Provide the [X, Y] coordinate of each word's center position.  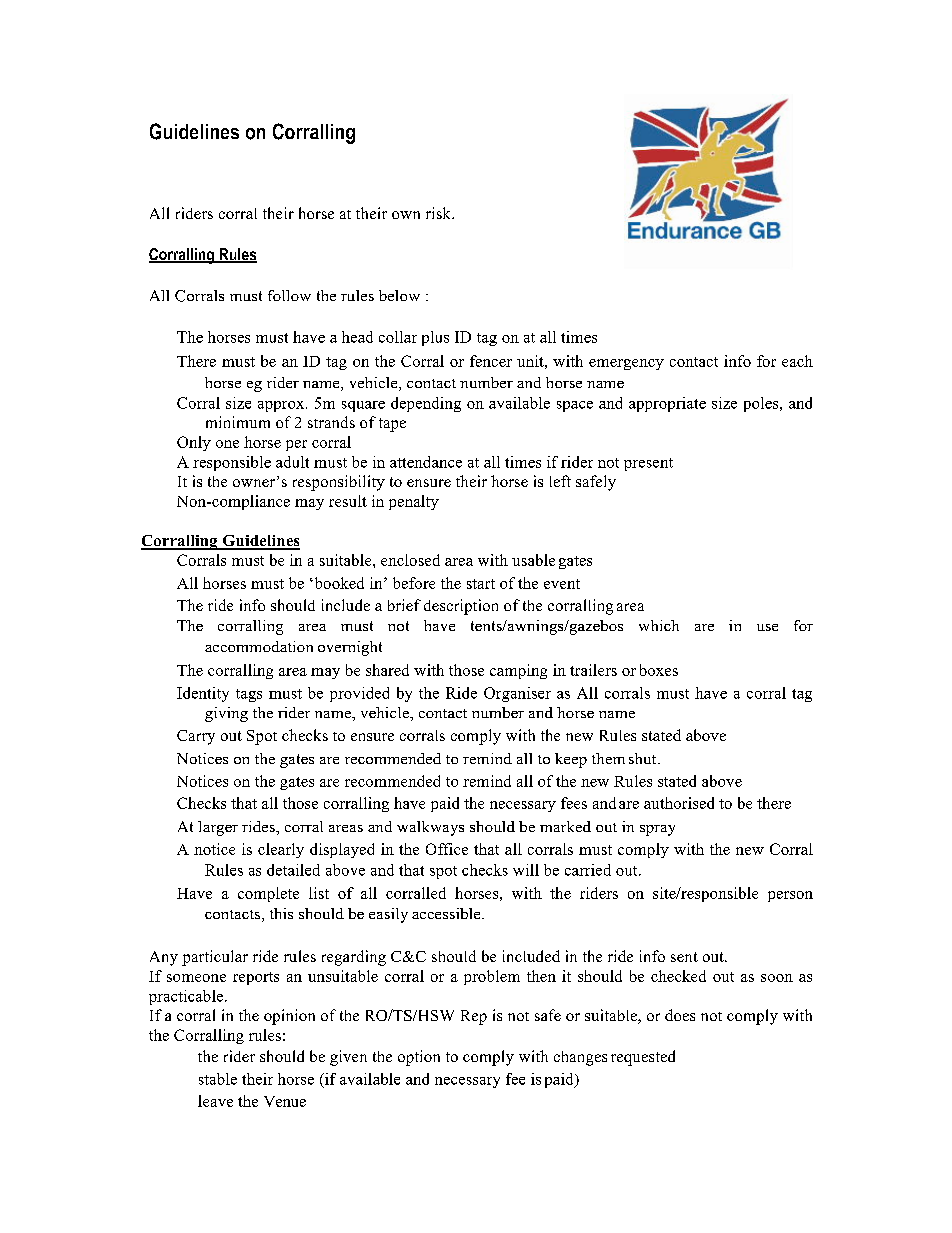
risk [439, 213]
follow [289, 295]
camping [518, 671]
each [797, 361]
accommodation [259, 646]
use [767, 627]
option [419, 1058]
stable [218, 1079]
